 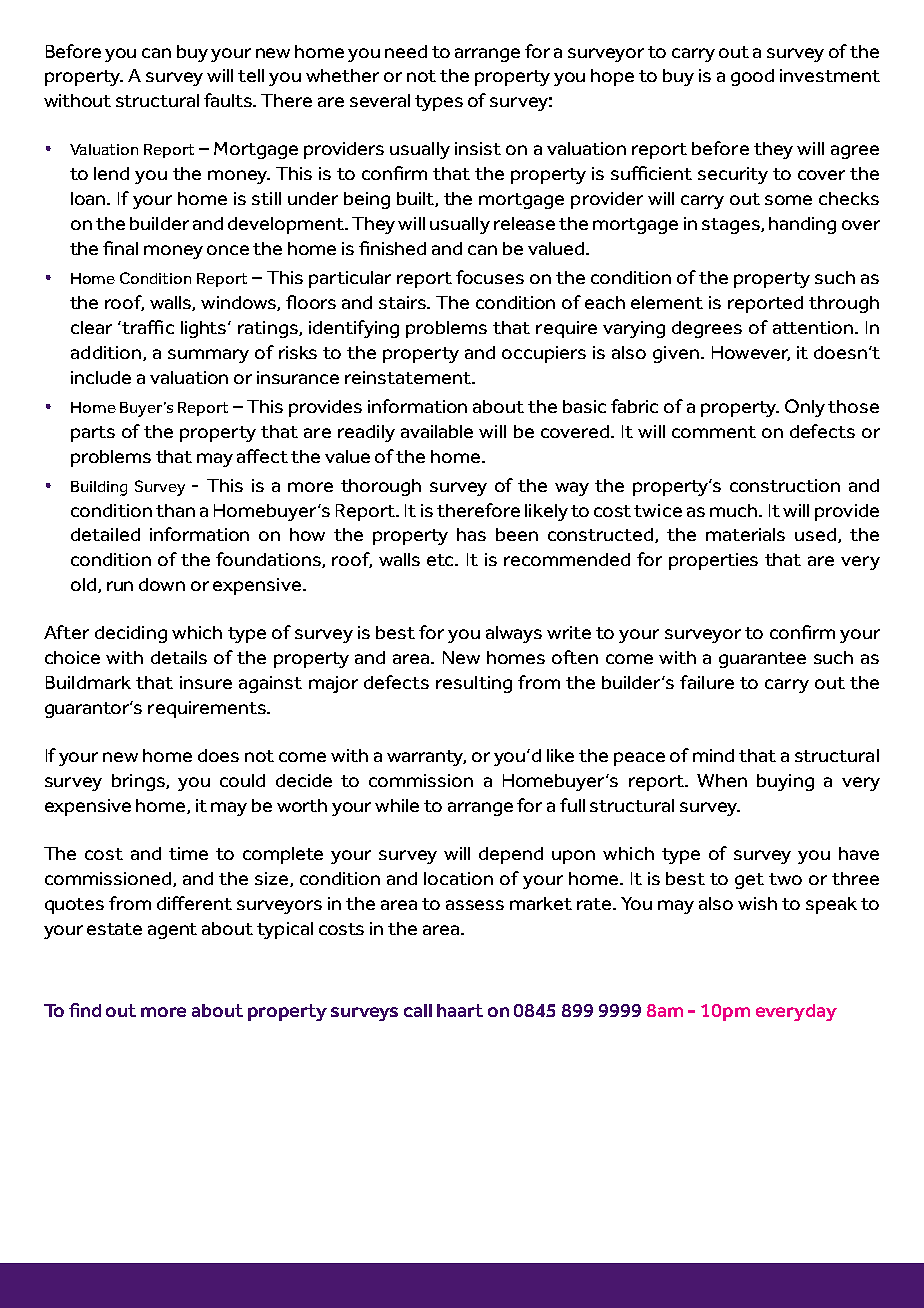 I want to click on good, so click(x=752, y=77).
